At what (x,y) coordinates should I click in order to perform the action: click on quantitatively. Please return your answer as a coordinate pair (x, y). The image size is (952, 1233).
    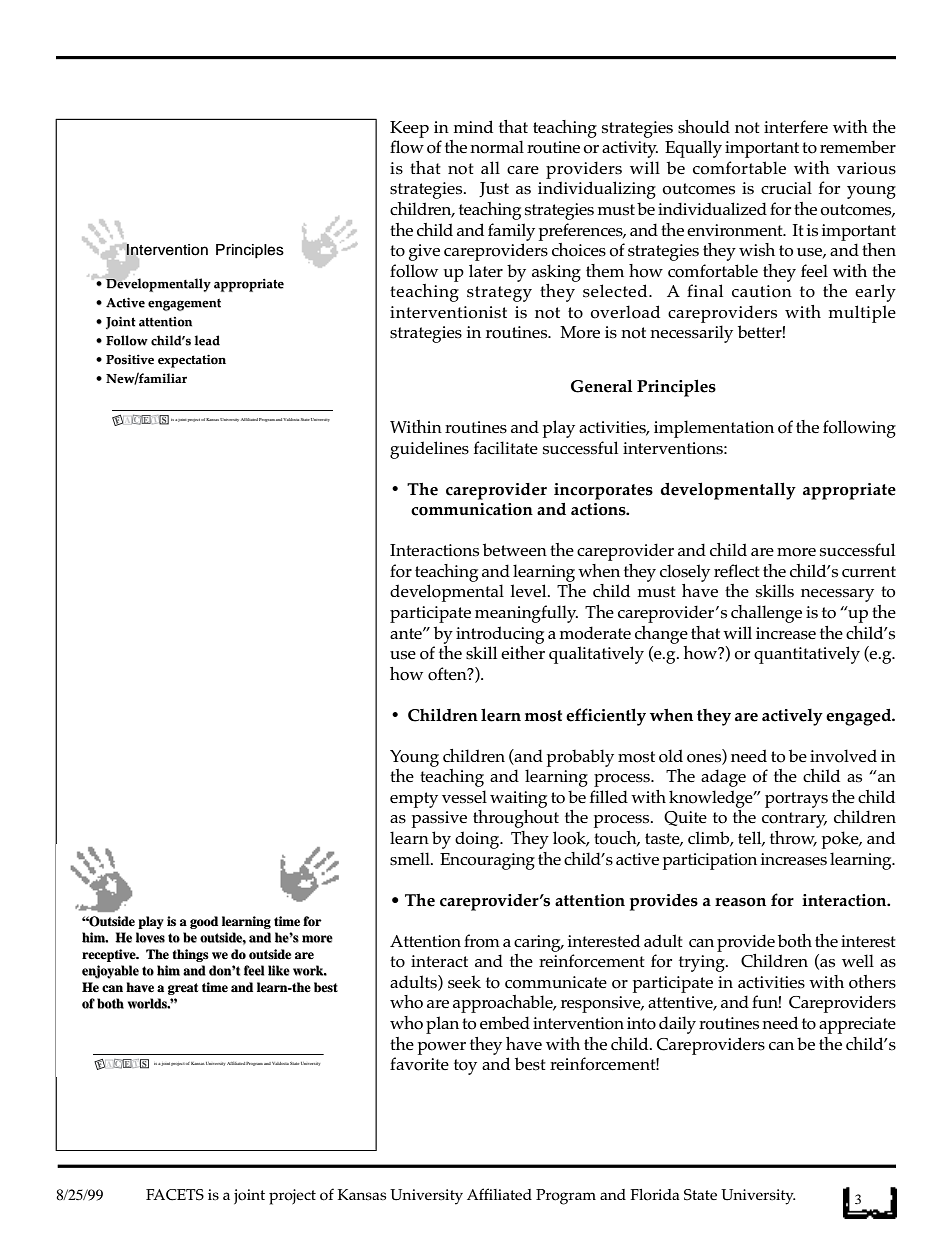
    Looking at the image, I should click on (807, 655).
